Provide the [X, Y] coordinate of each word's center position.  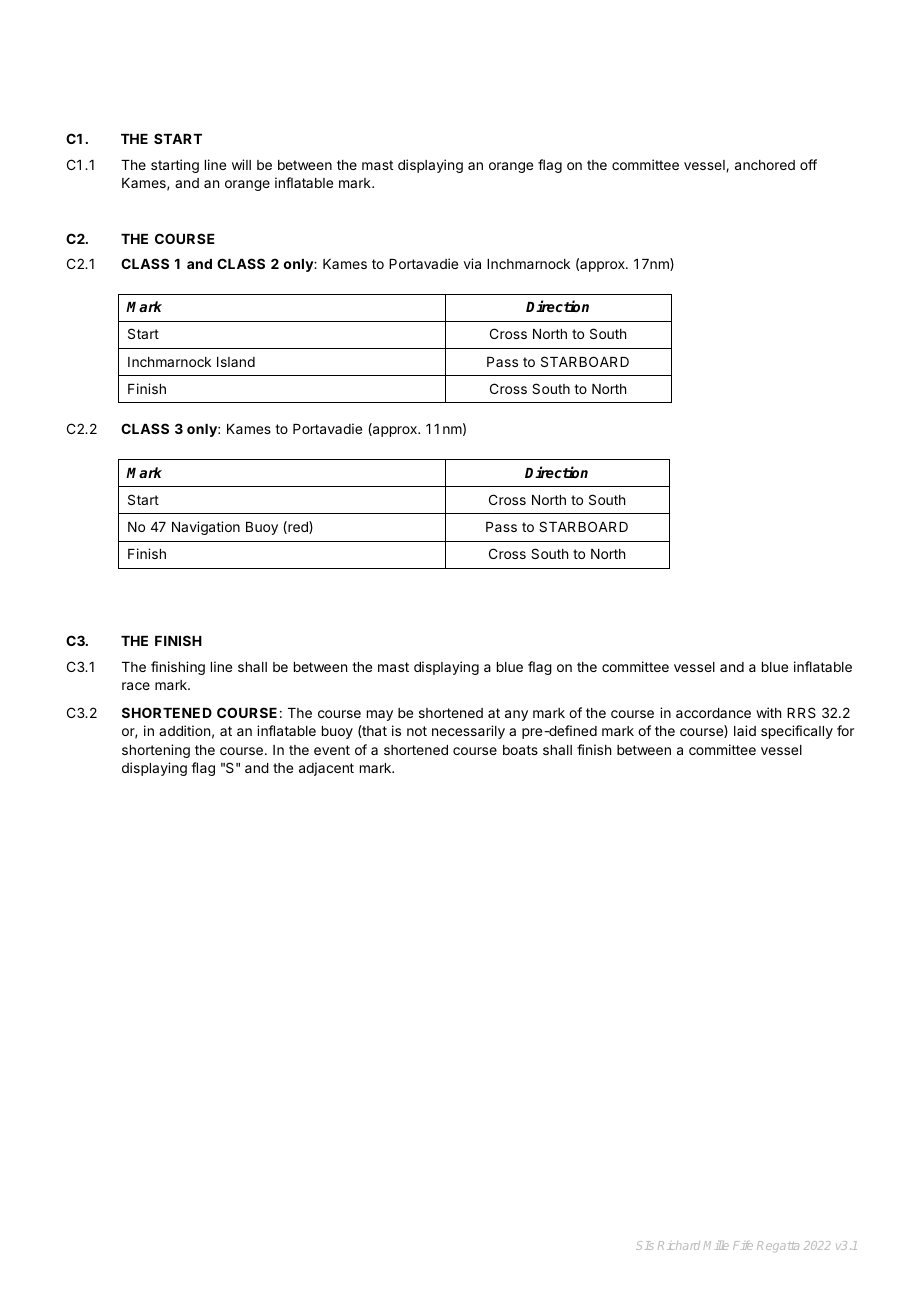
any [516, 715]
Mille [716, 1245]
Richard [679, 1245]
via [472, 263]
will [241, 164]
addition [184, 730]
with [768, 712]
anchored [765, 165]
